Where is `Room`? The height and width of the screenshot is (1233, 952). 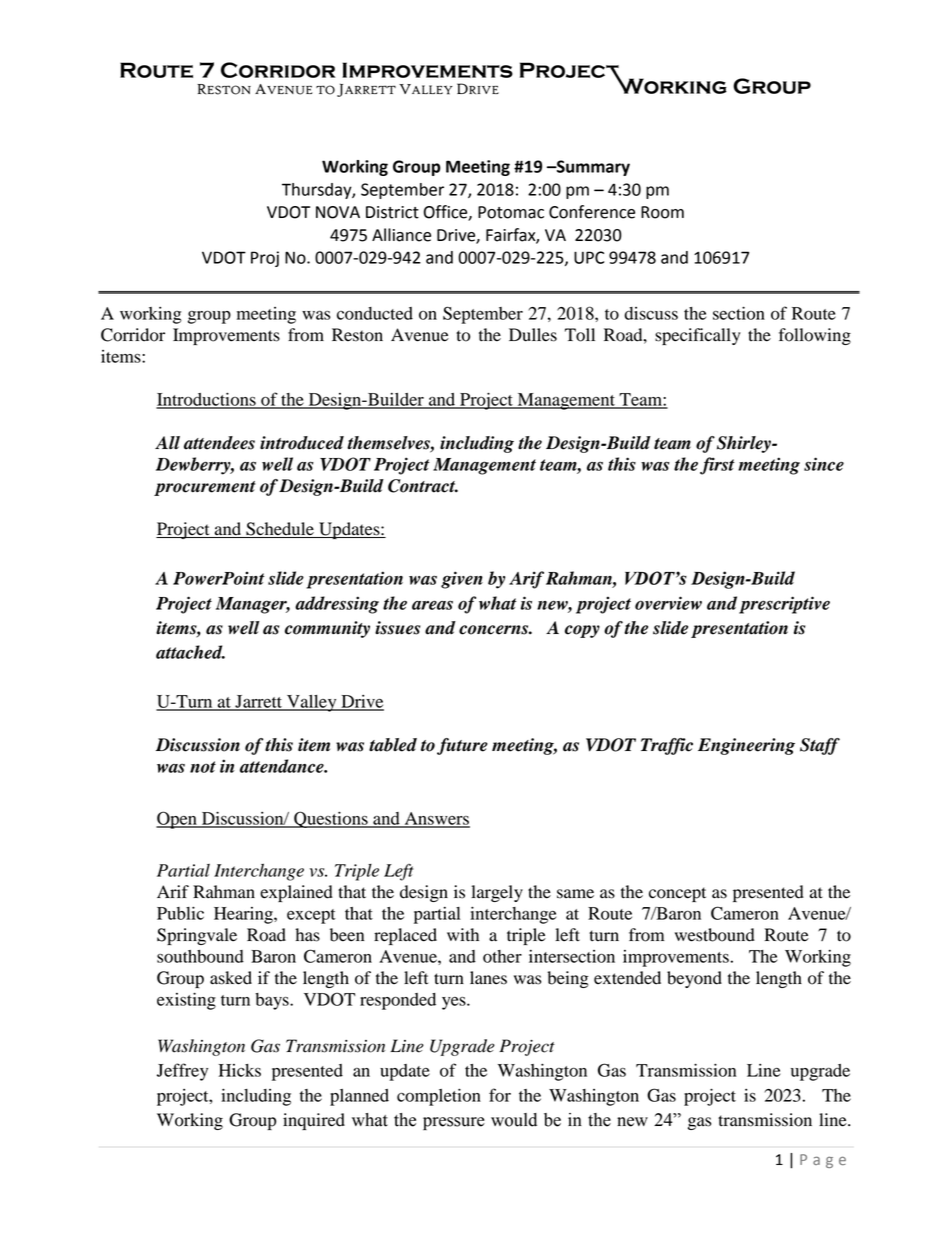
Room is located at coordinates (662, 212).
